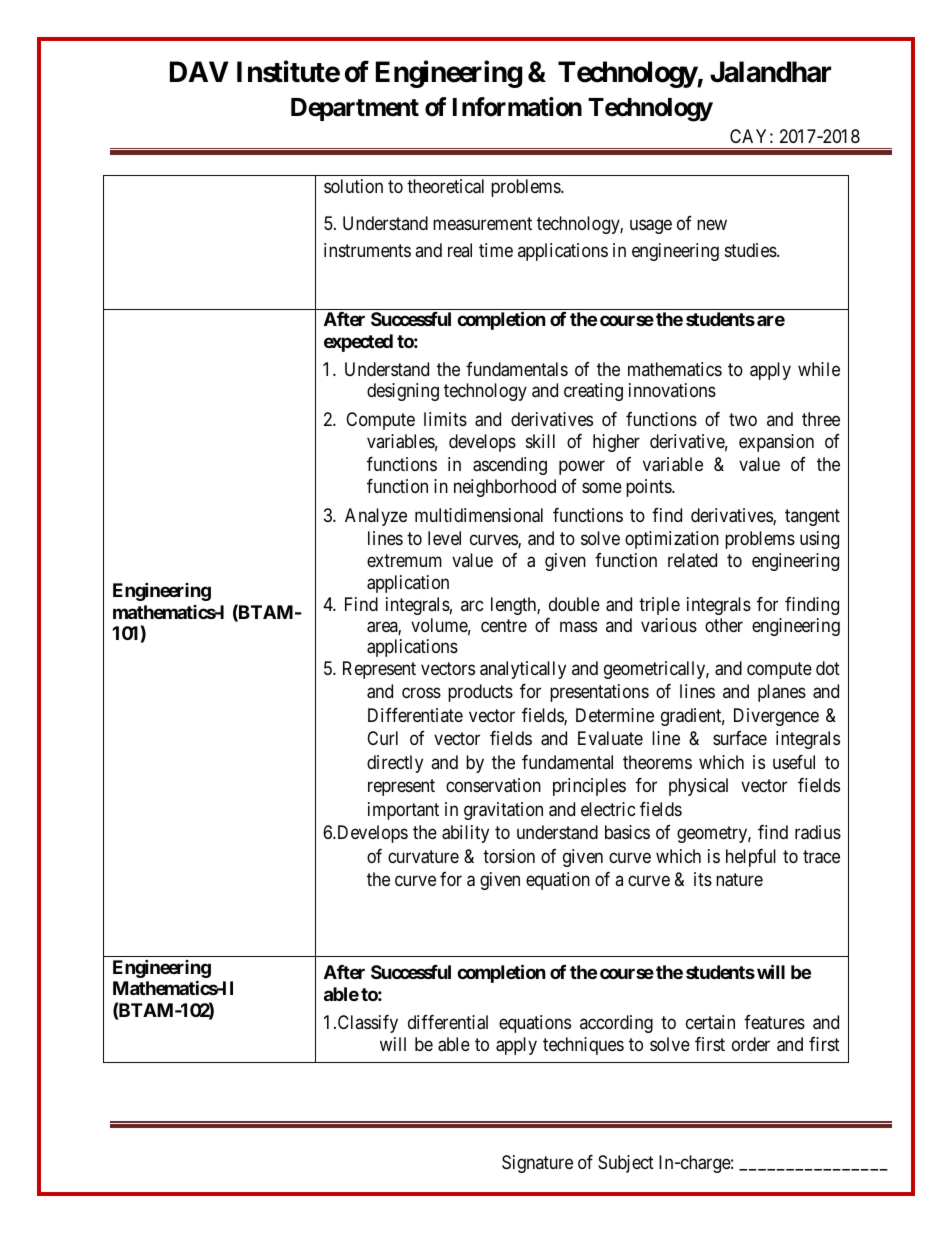  What do you see at coordinates (517, 107) in the screenshot?
I see `Information` at bounding box center [517, 107].
